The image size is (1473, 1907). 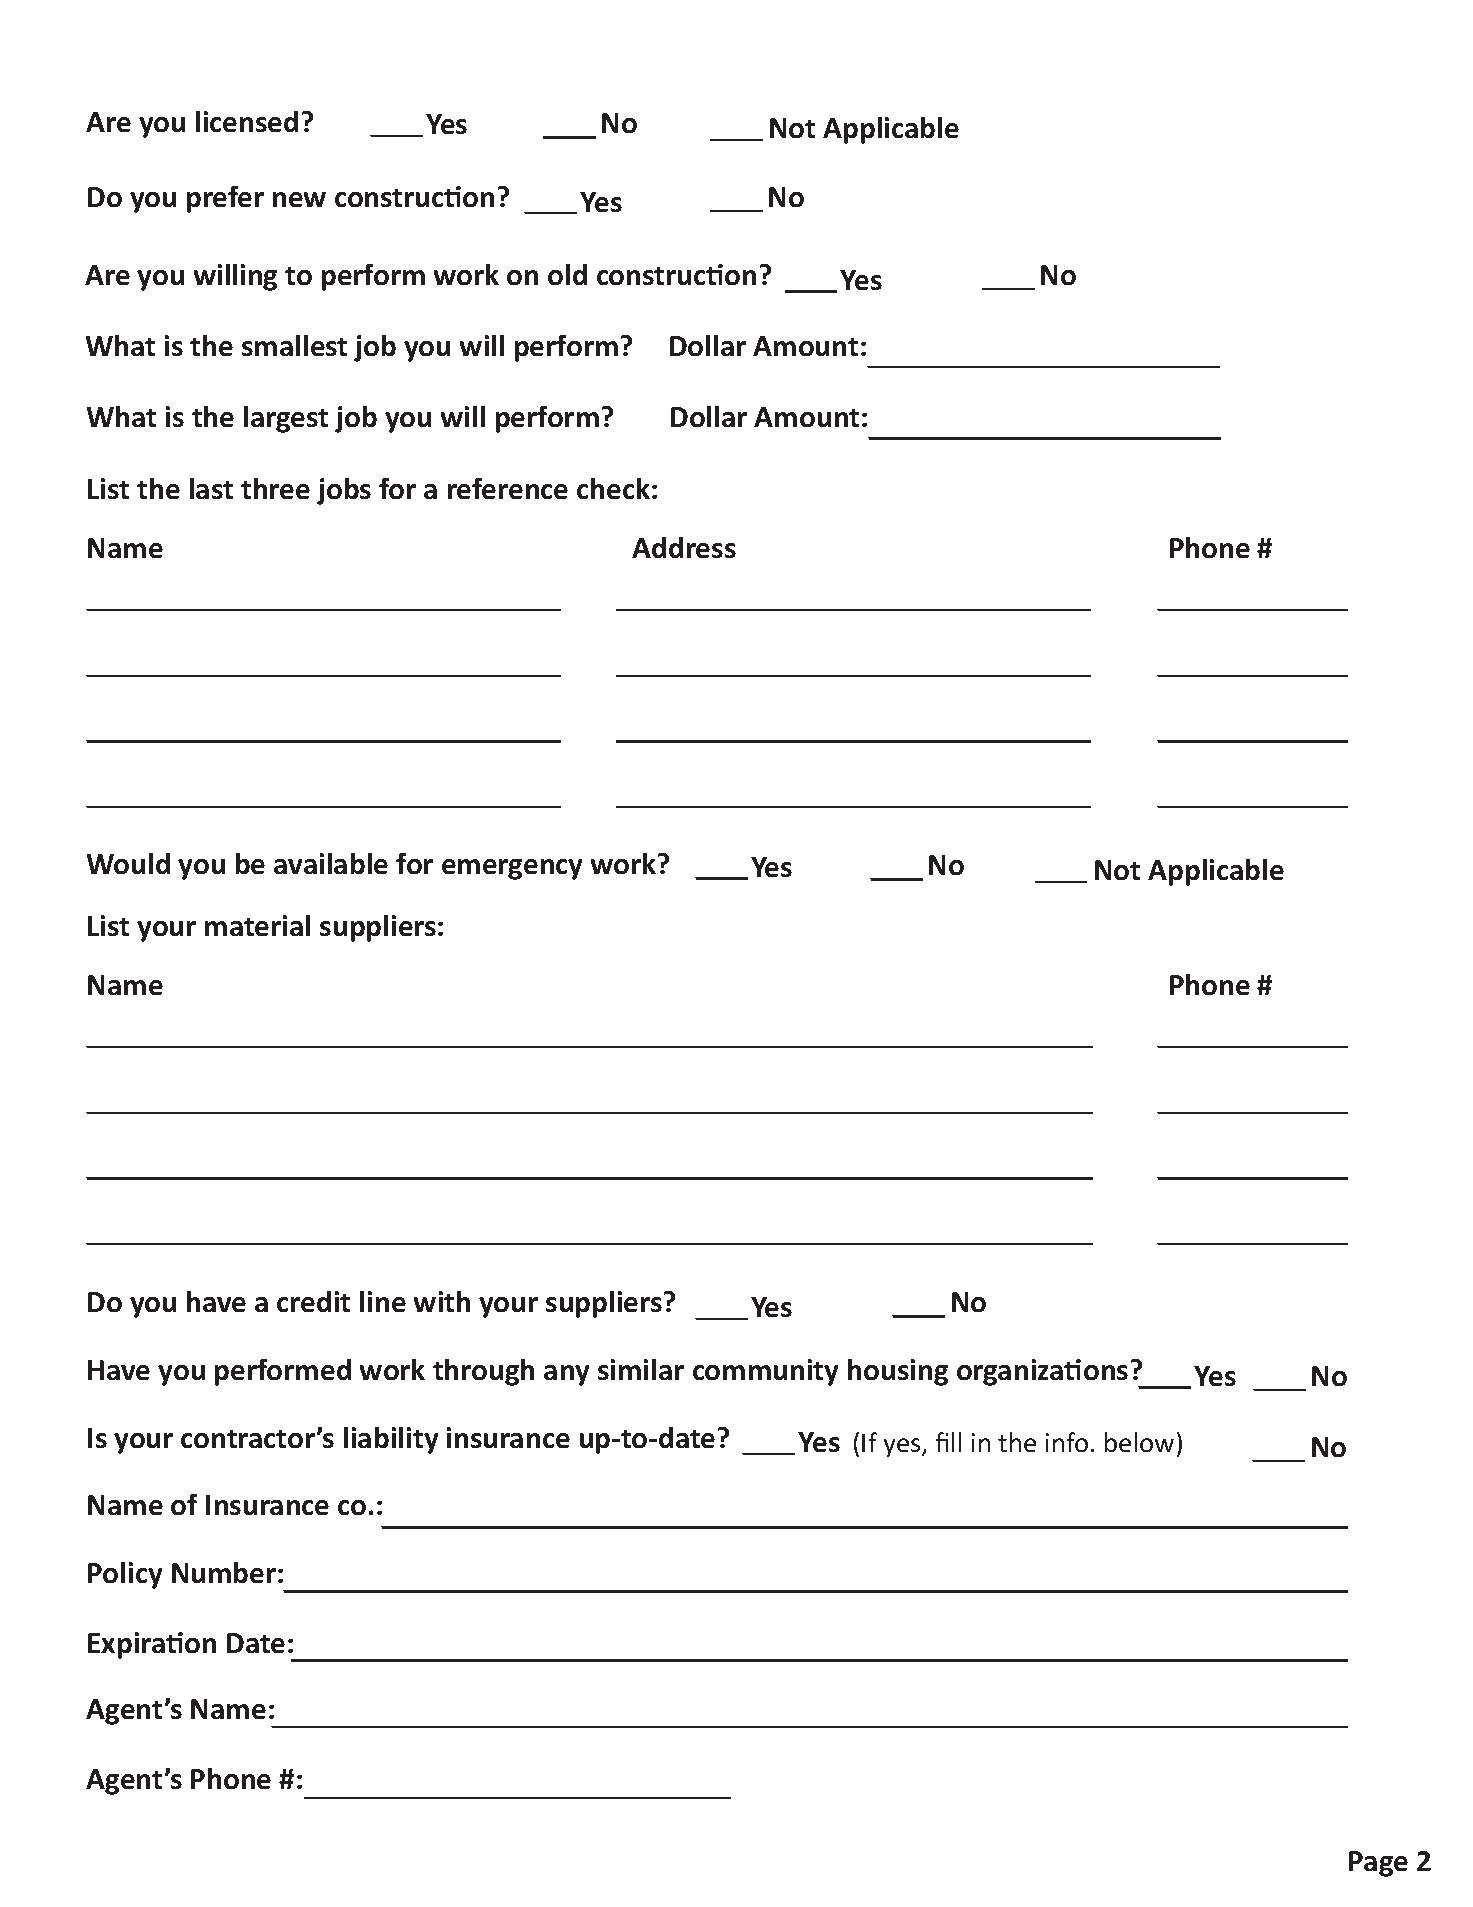 What do you see at coordinates (391, 1440) in the image?
I see `liability` at bounding box center [391, 1440].
